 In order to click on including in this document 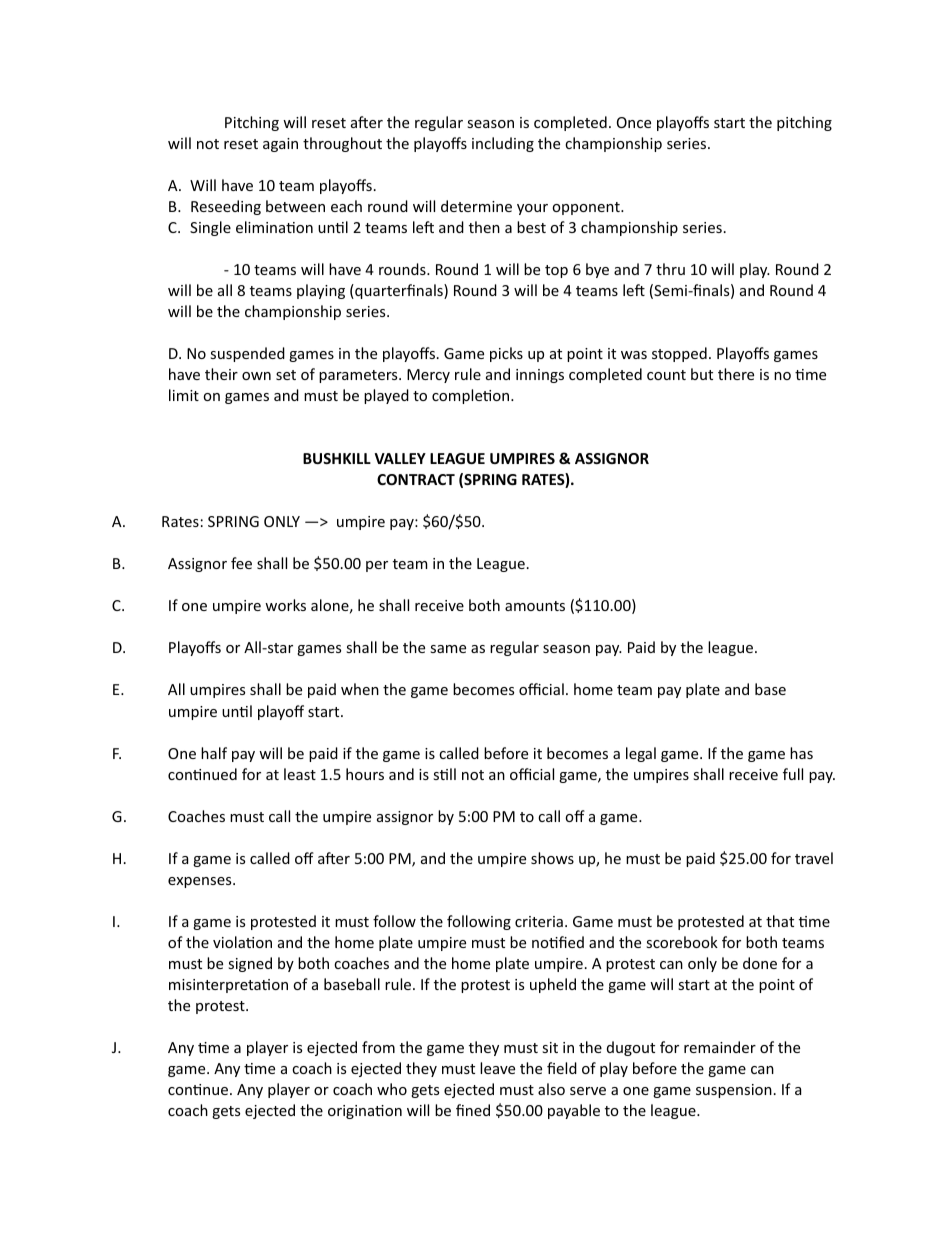, I will do `click(503, 144)`.
